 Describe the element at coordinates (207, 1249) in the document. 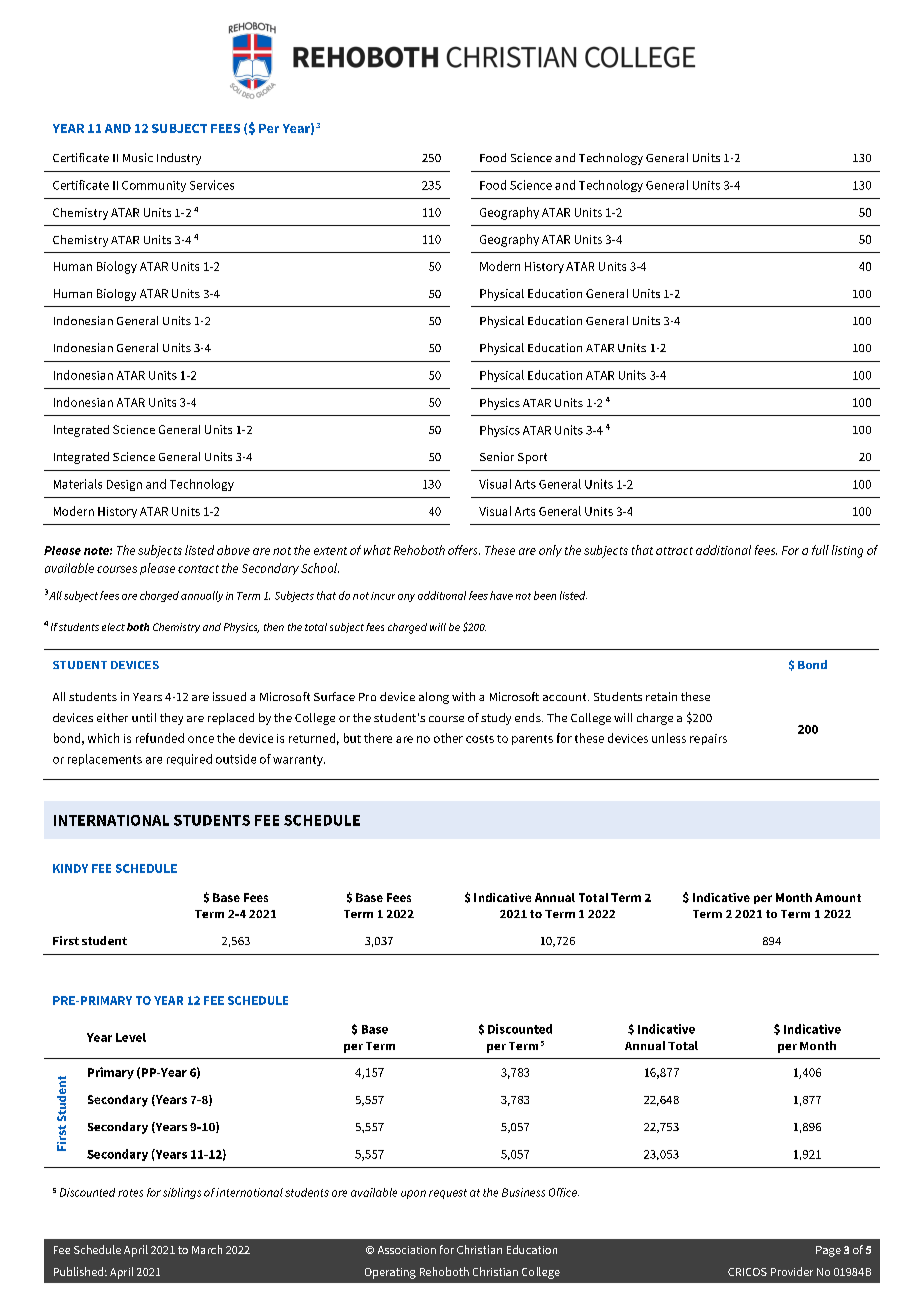

I see `March` at that location.
